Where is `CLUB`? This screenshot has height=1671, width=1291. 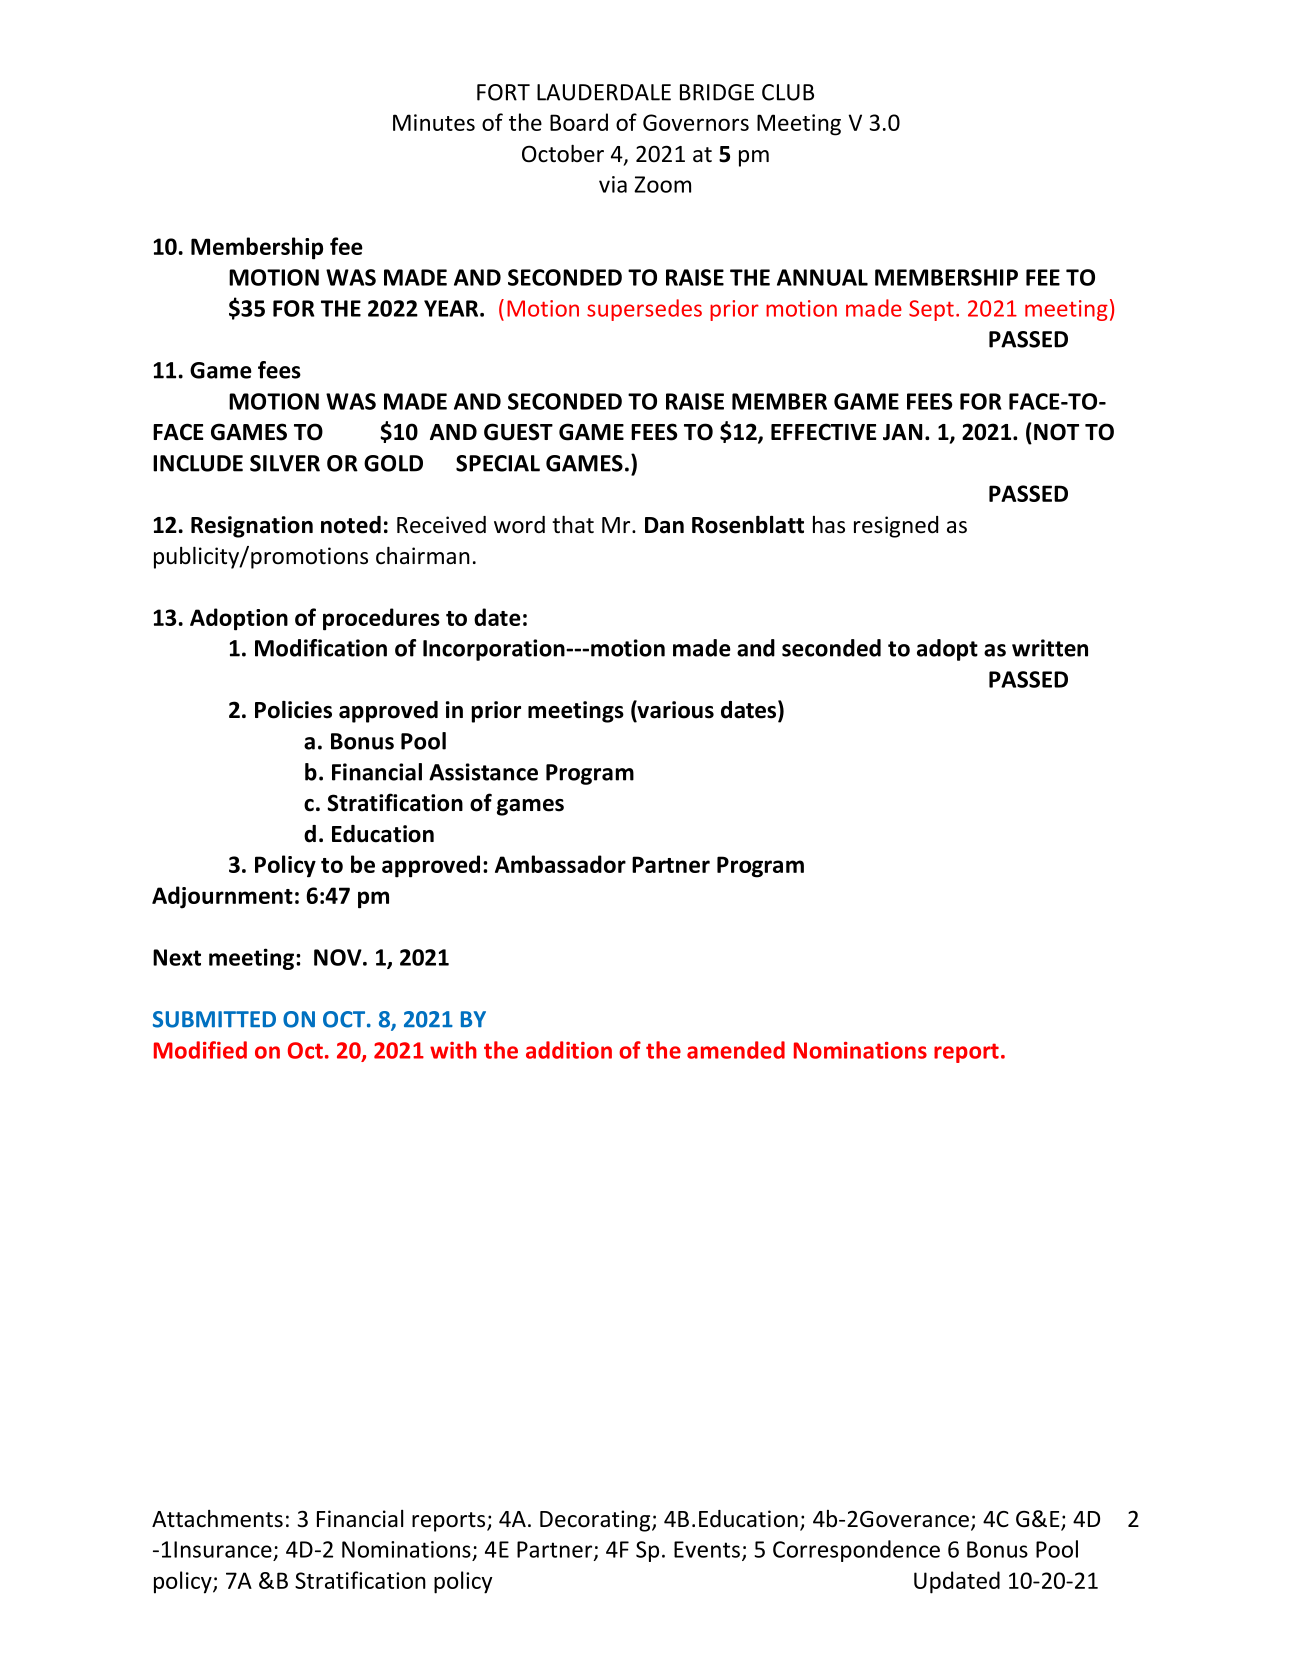
CLUB is located at coordinates (788, 92).
